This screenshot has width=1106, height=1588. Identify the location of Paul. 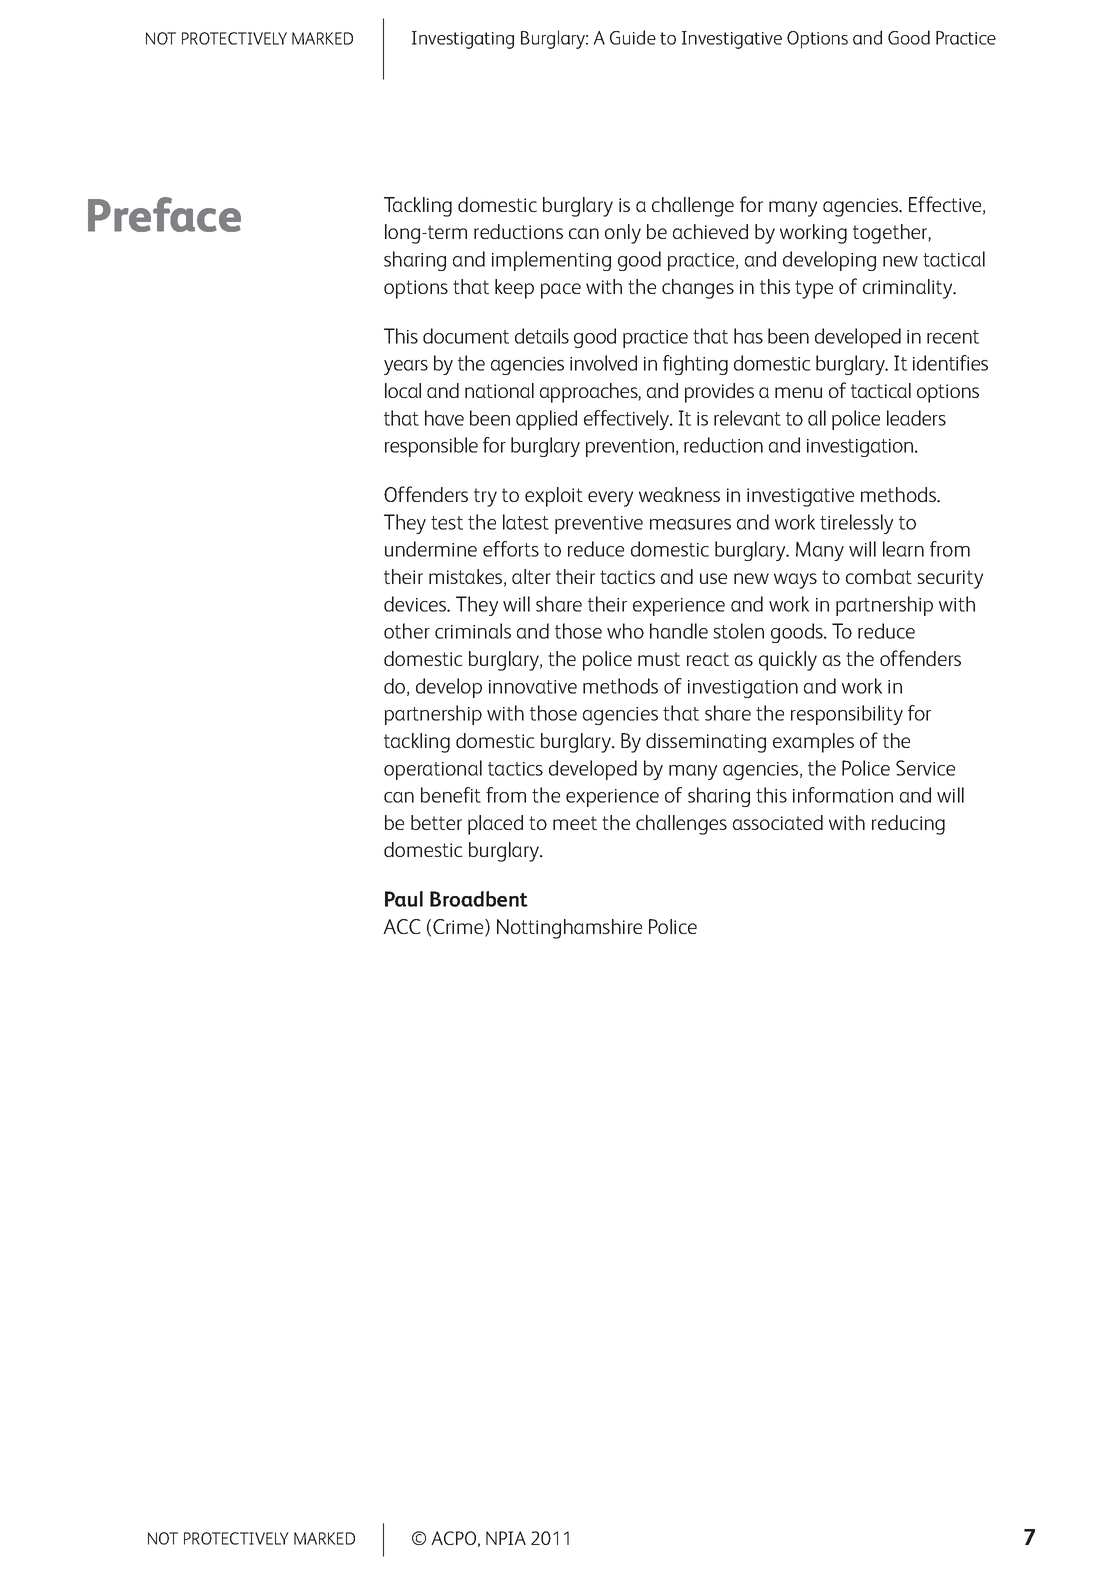
(404, 899).
